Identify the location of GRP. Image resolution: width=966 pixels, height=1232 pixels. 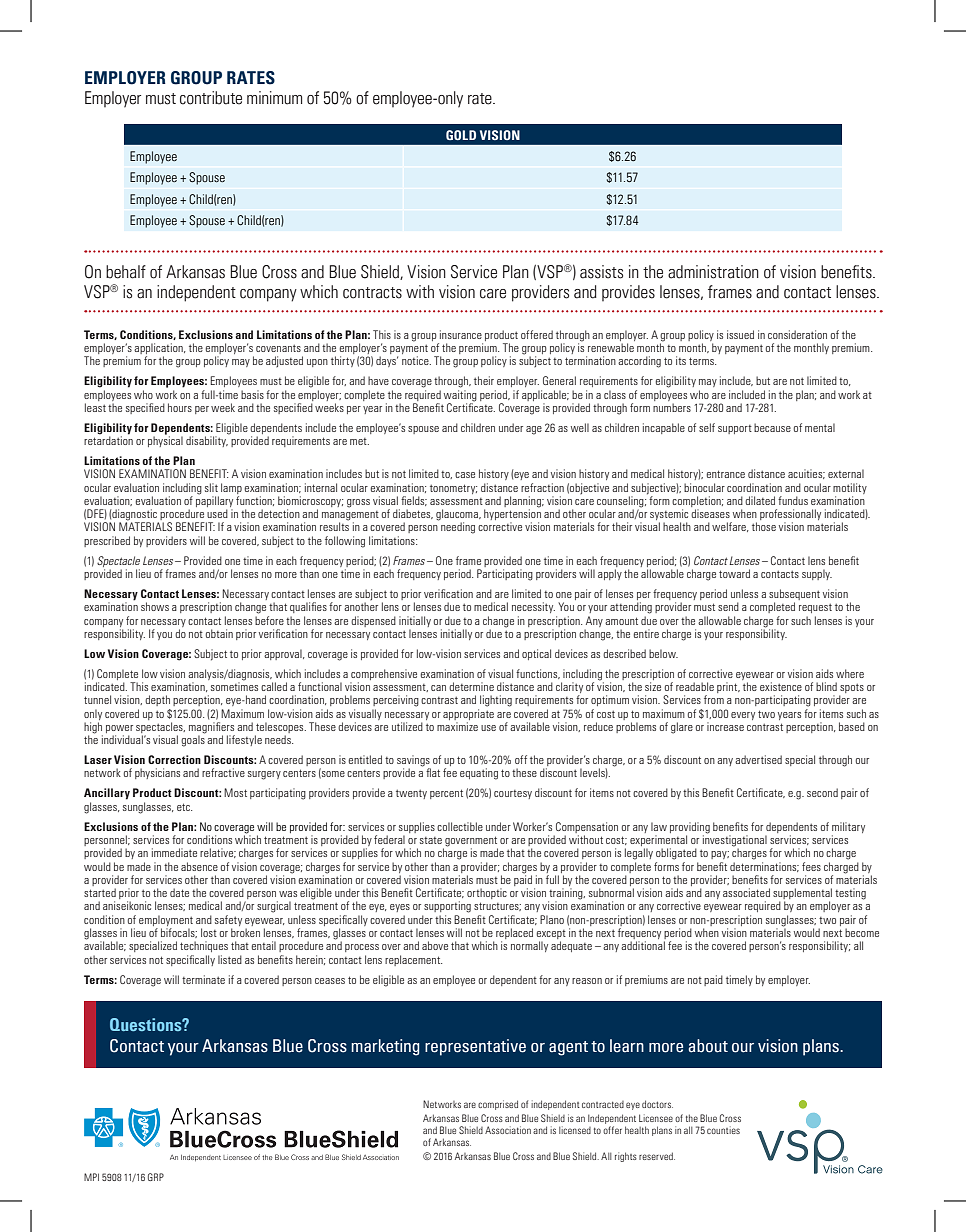
(156, 1177).
